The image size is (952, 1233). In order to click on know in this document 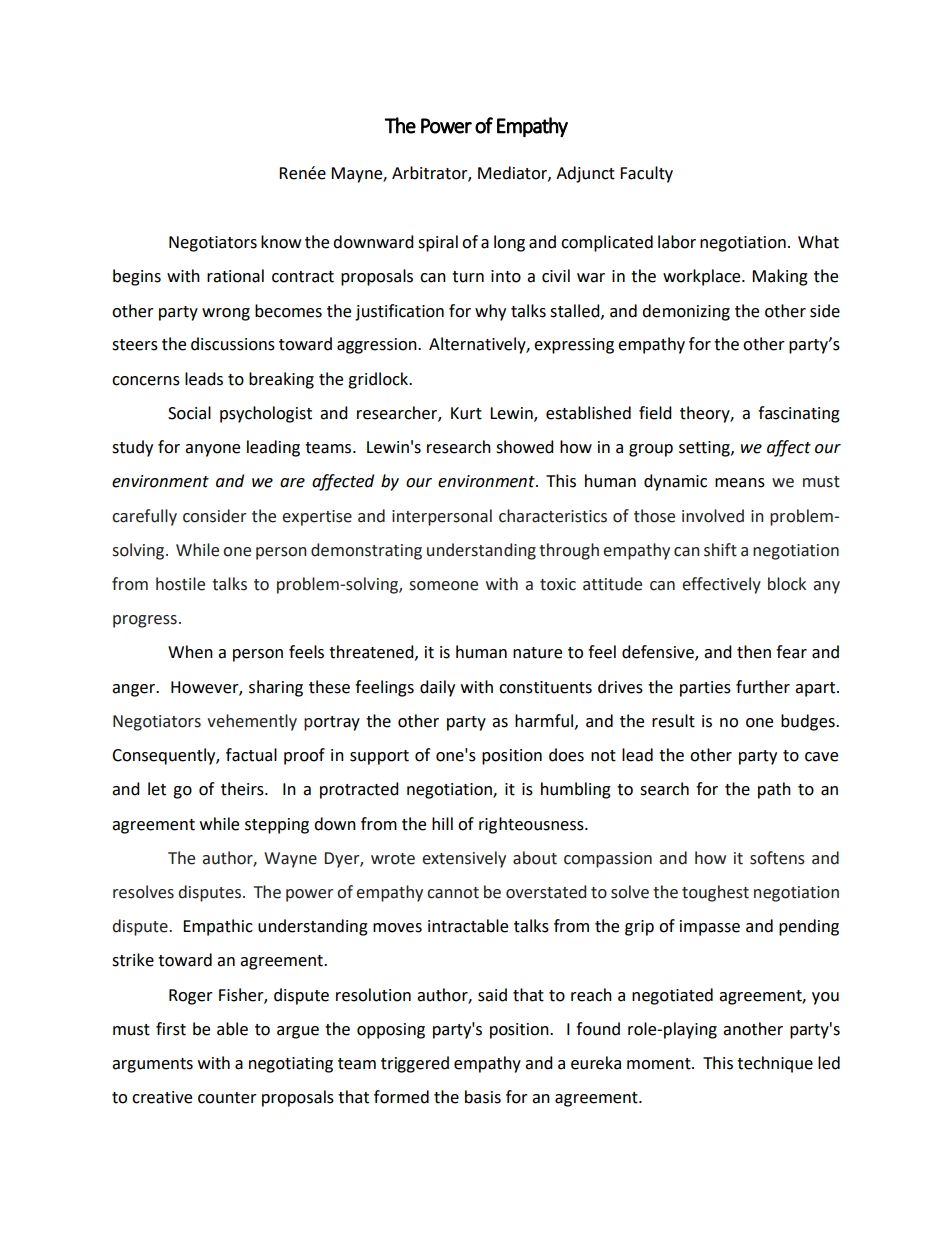, I will do `click(281, 242)`.
